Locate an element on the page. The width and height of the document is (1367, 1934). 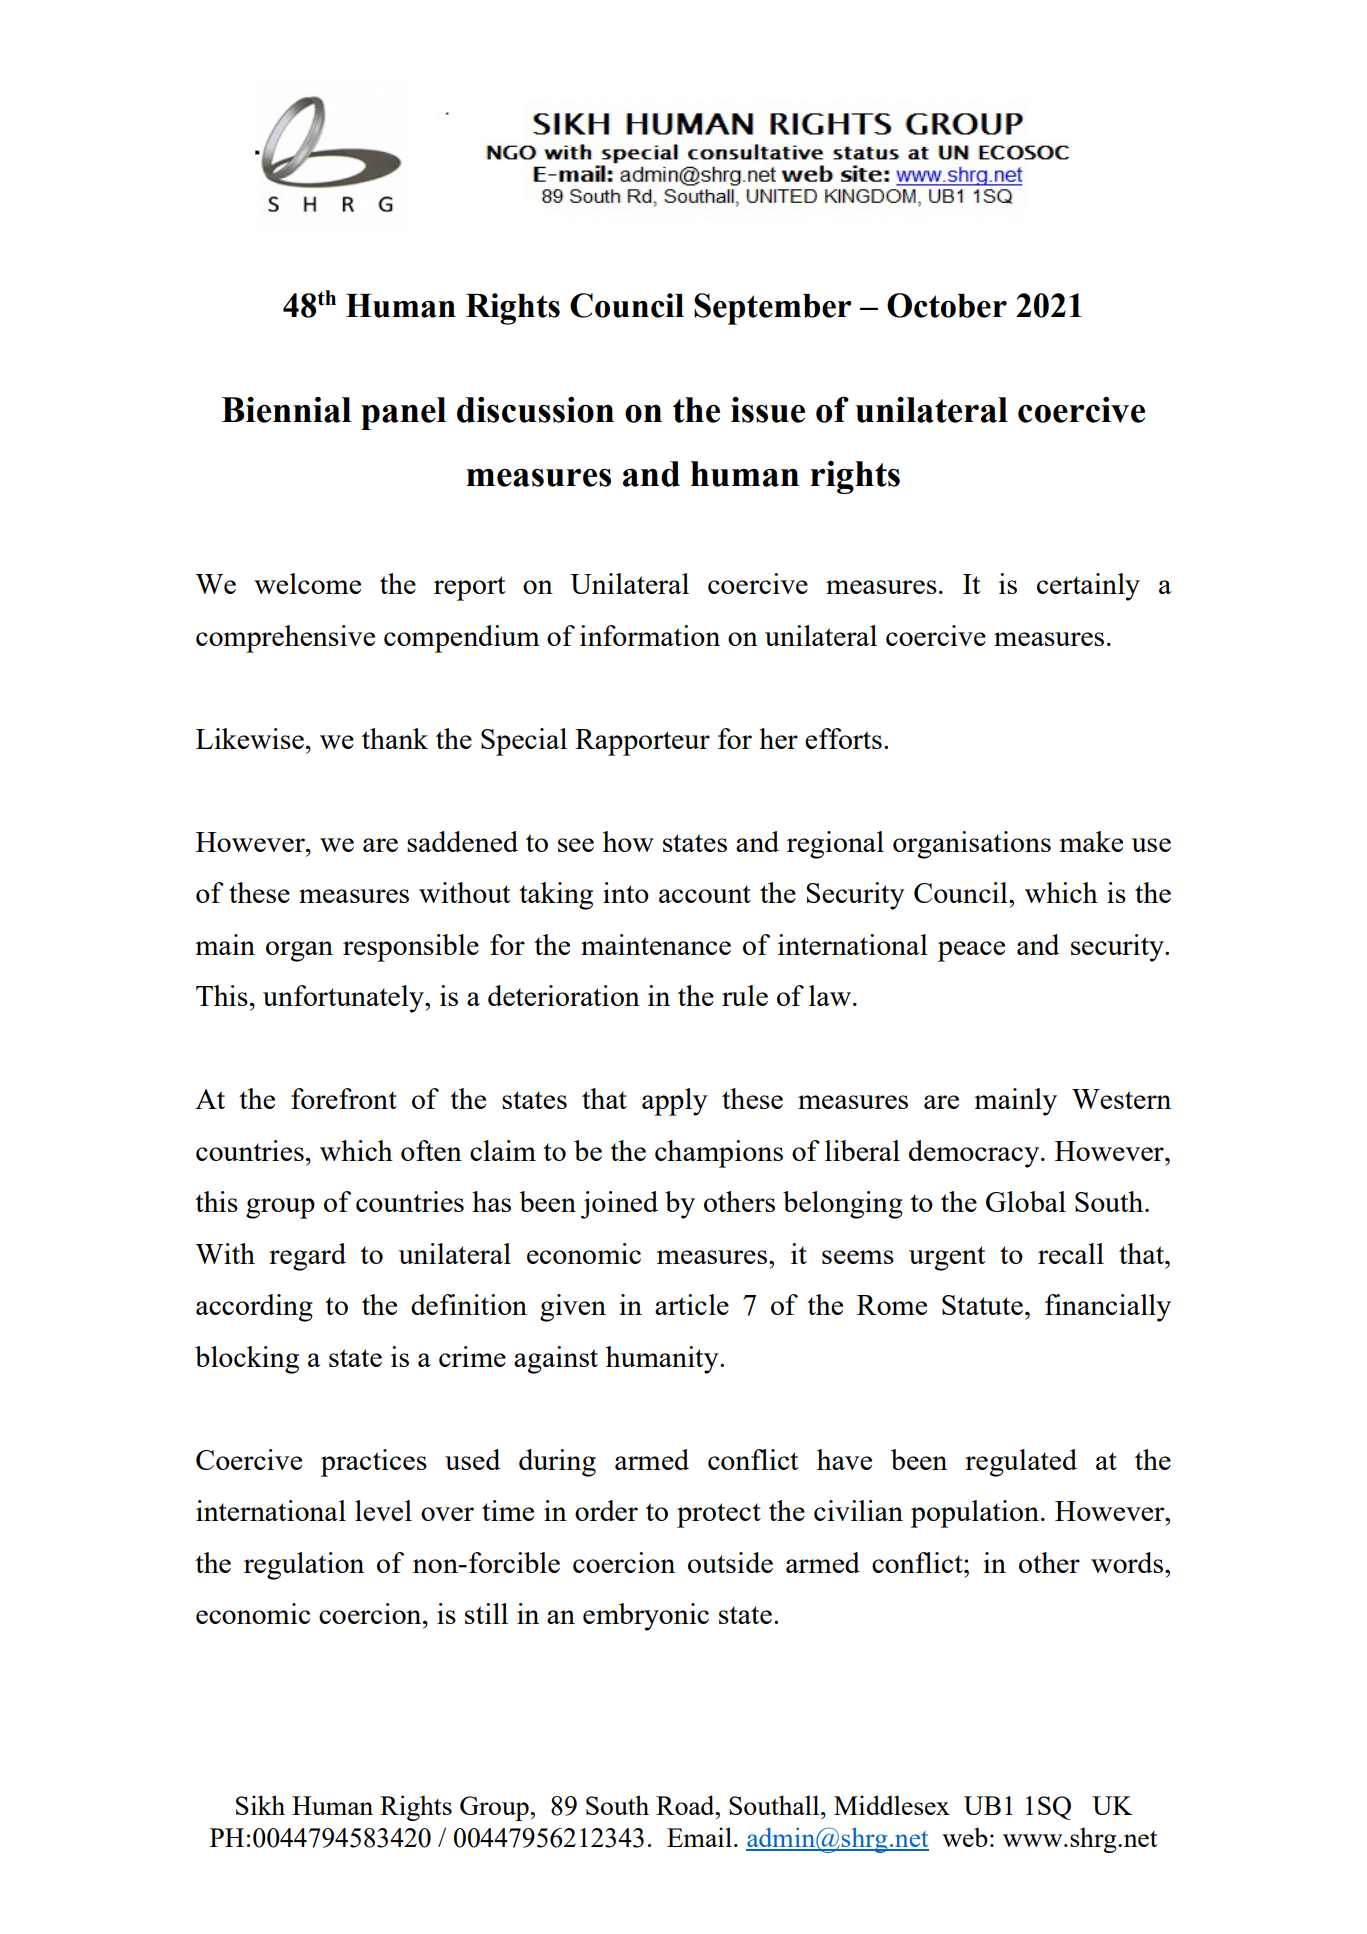
protect is located at coordinates (719, 1515).
